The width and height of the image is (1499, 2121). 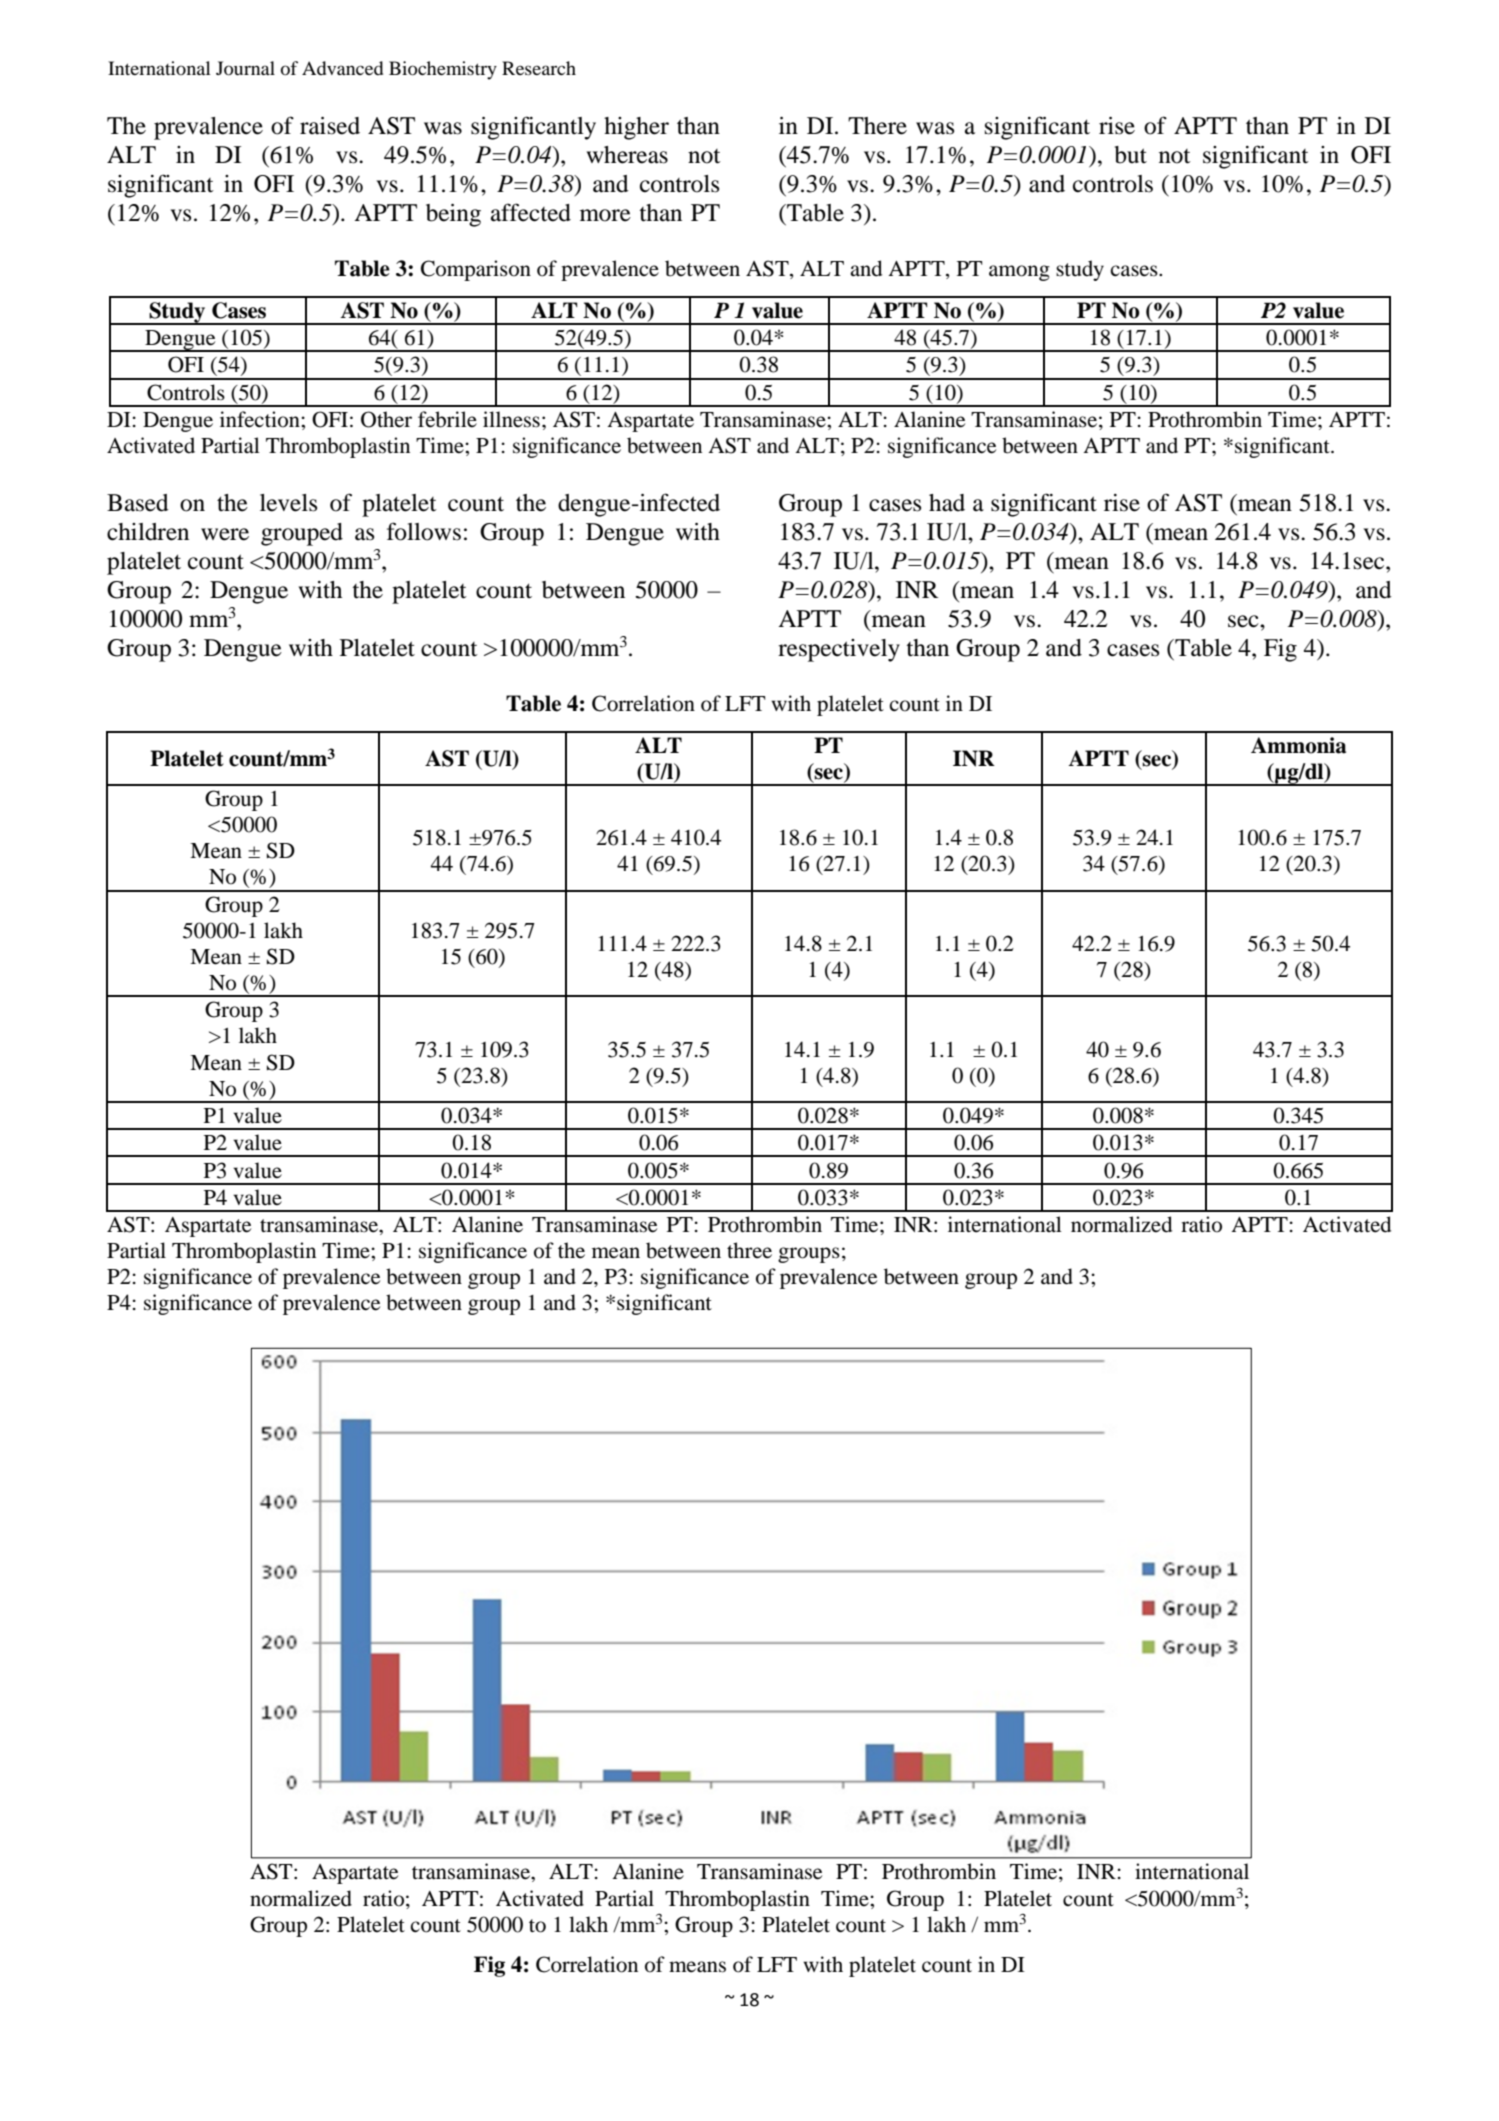 What do you see at coordinates (1298, 745) in the image?
I see `Ammonia` at bounding box center [1298, 745].
